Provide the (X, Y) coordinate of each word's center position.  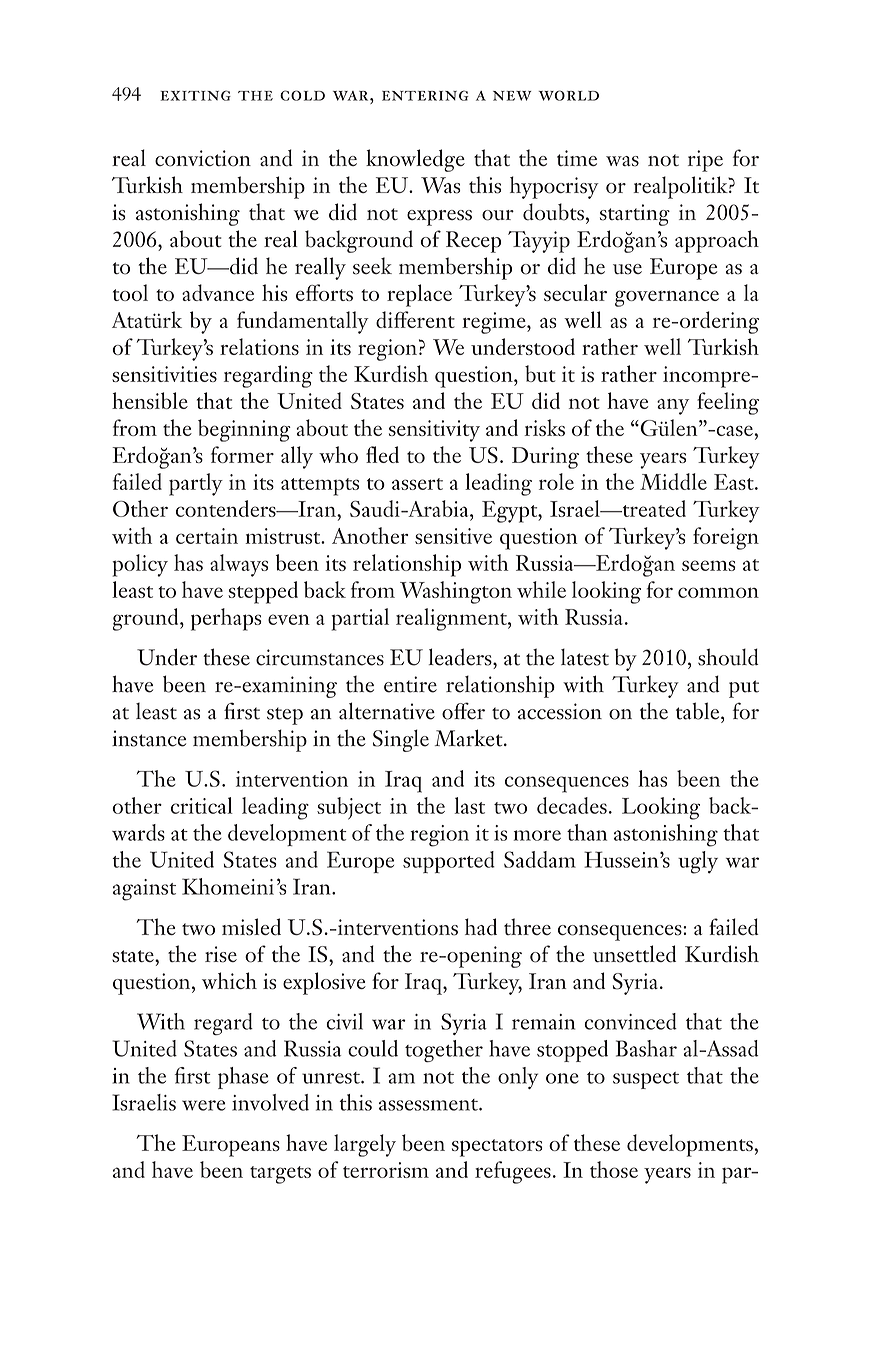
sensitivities (164, 374)
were (203, 1105)
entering (425, 95)
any (673, 407)
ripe (705, 161)
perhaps (226, 619)
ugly (698, 862)
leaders (461, 657)
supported (449, 862)
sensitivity (434, 431)
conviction (203, 158)
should (728, 657)
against (144, 890)
